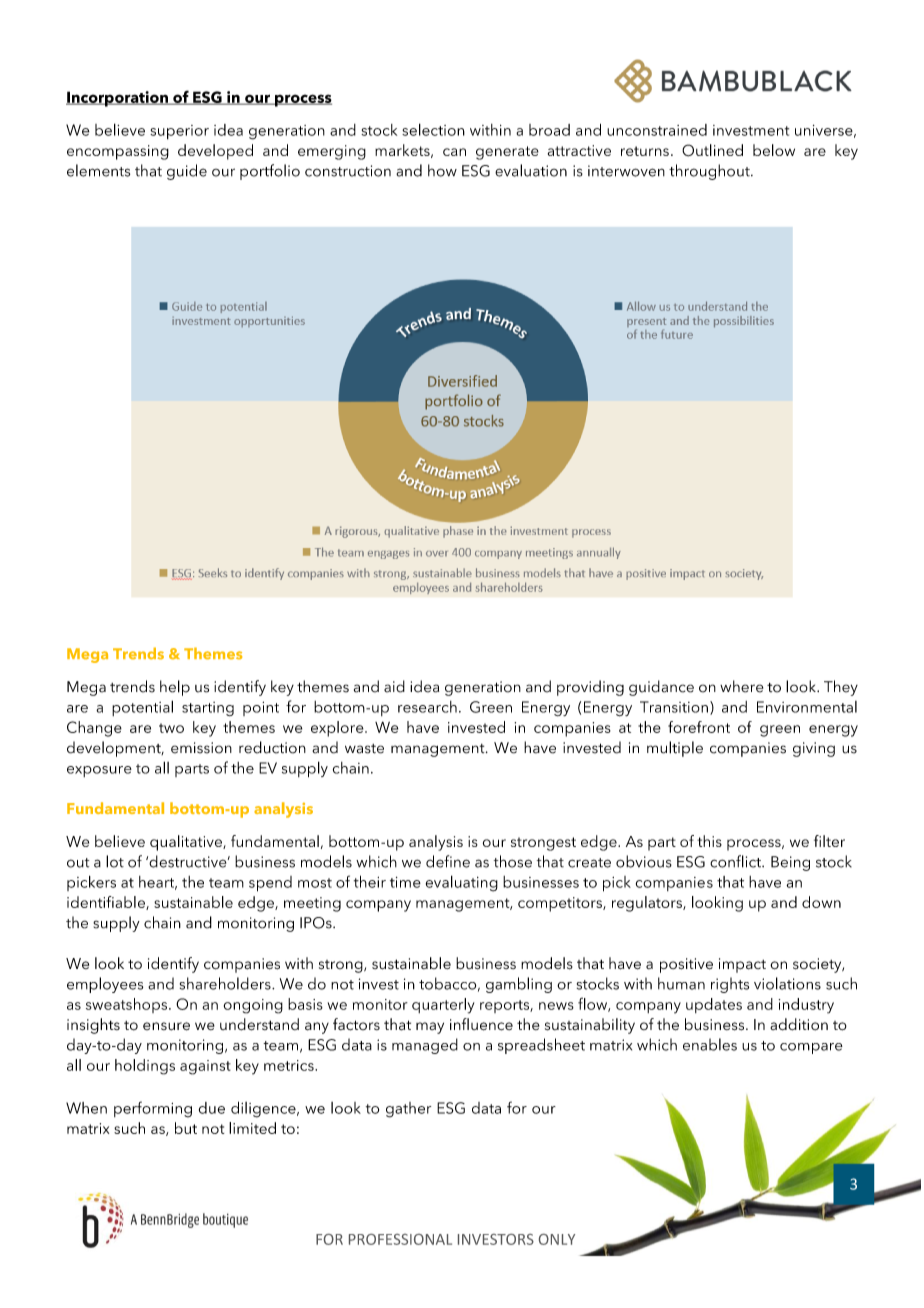  Describe the element at coordinates (557, 1239) in the screenshot. I see `ONLY` at that location.
